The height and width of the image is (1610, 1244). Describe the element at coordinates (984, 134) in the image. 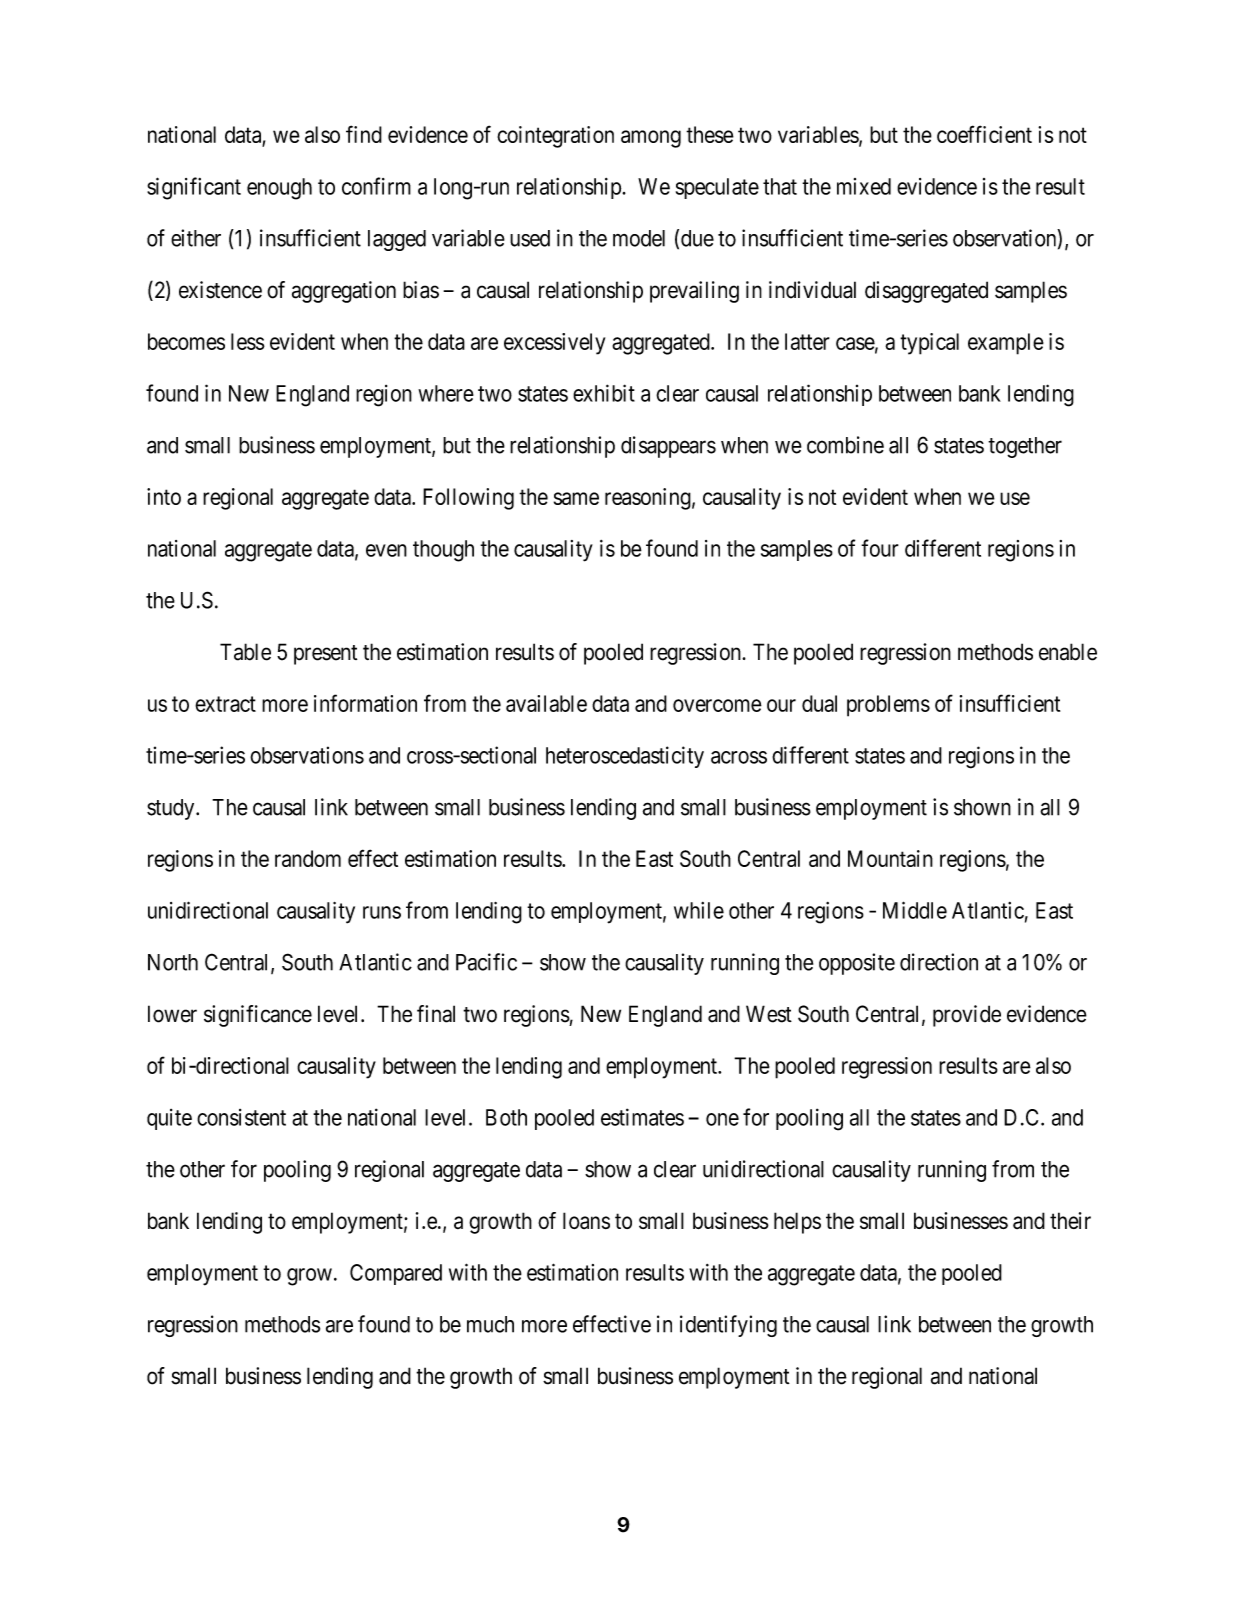

I see `coefficient` at that location.
